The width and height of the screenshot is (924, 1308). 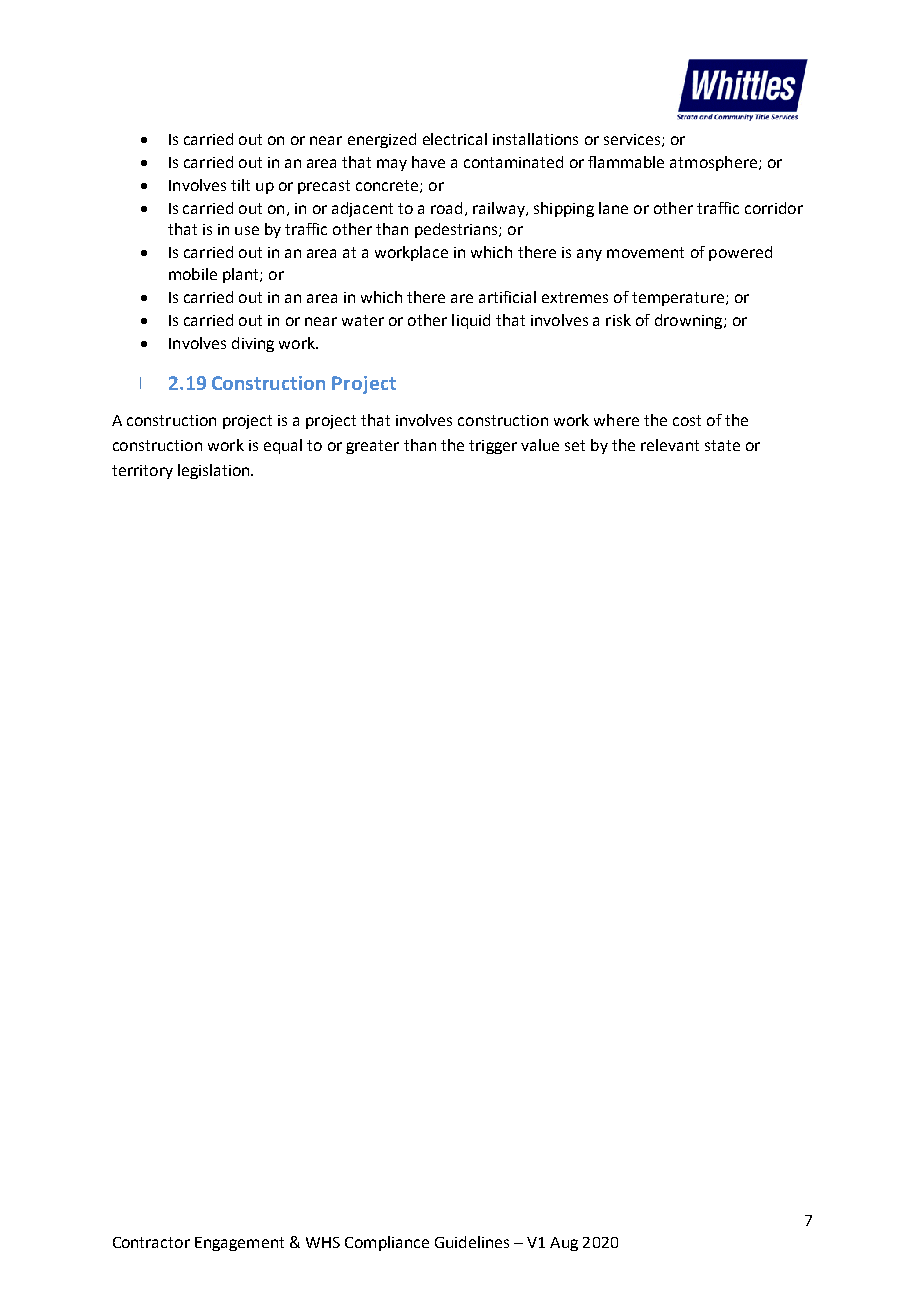 What do you see at coordinates (713, 163) in the screenshot?
I see `atmosphere` at bounding box center [713, 163].
